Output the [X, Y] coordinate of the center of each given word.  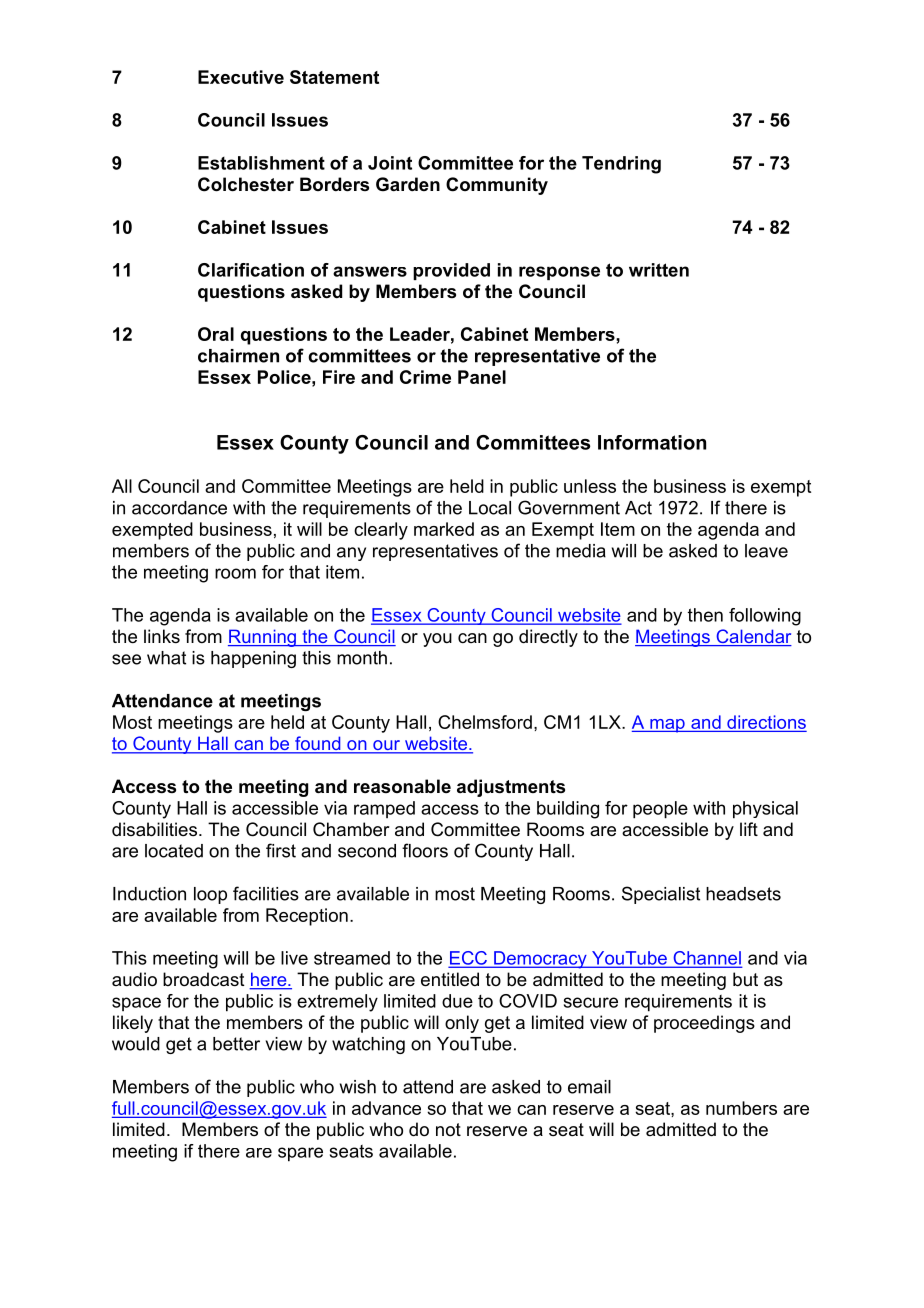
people [660, 810]
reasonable [402, 786]
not [448, 1129]
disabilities [156, 829]
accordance [179, 508]
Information [652, 442]
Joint [390, 163]
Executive [241, 77]
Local [490, 508]
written [659, 270]
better [236, 1044]
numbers [741, 1108]
